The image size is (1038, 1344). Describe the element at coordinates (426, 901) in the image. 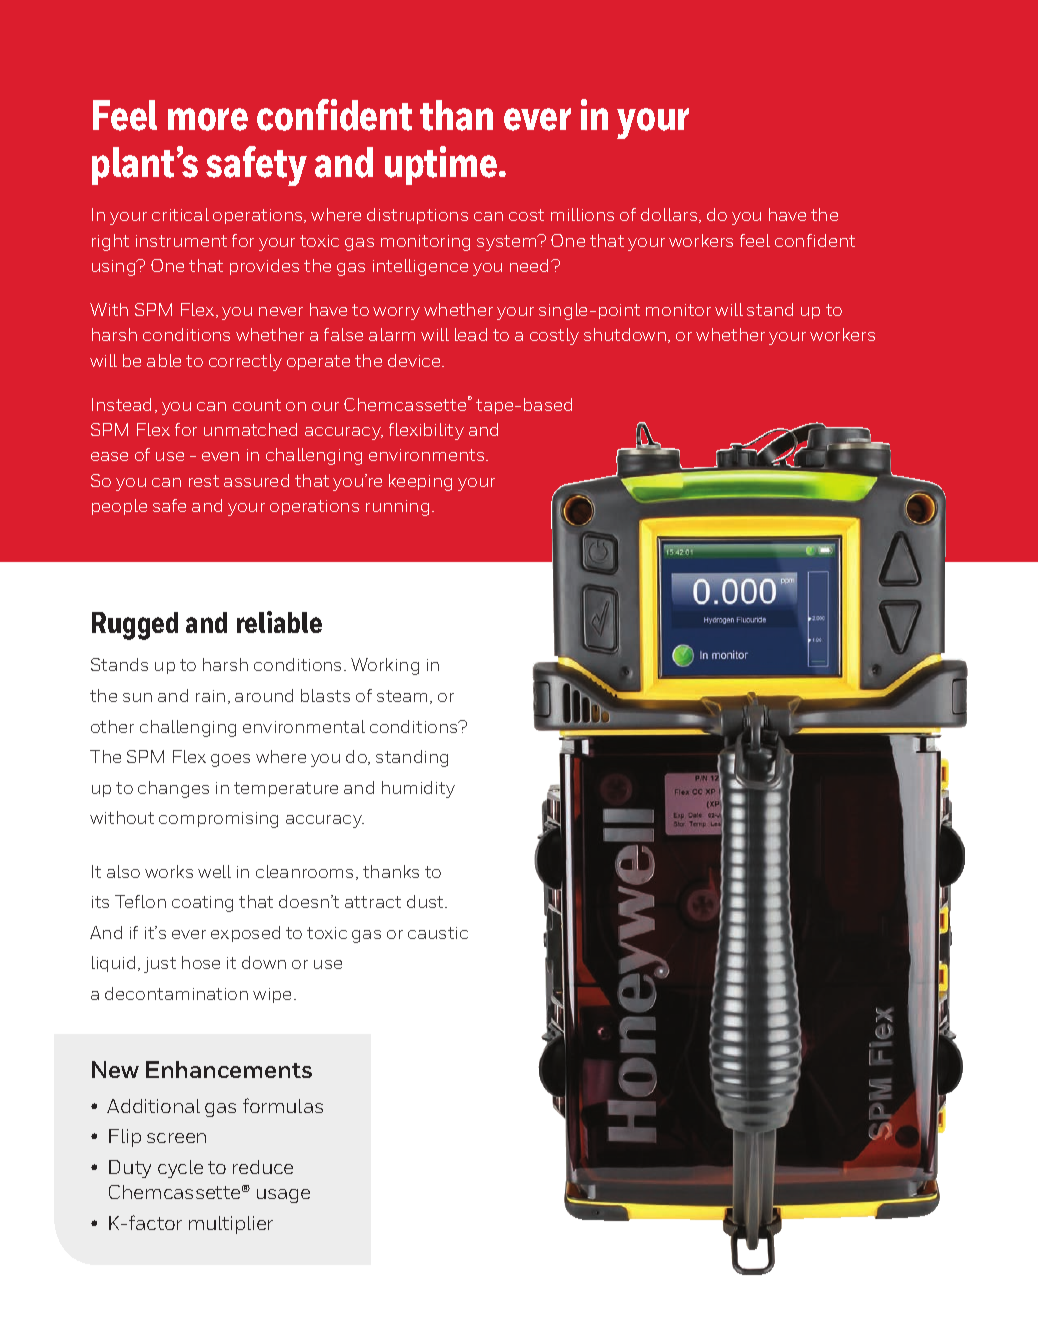

I see `dust` at that location.
